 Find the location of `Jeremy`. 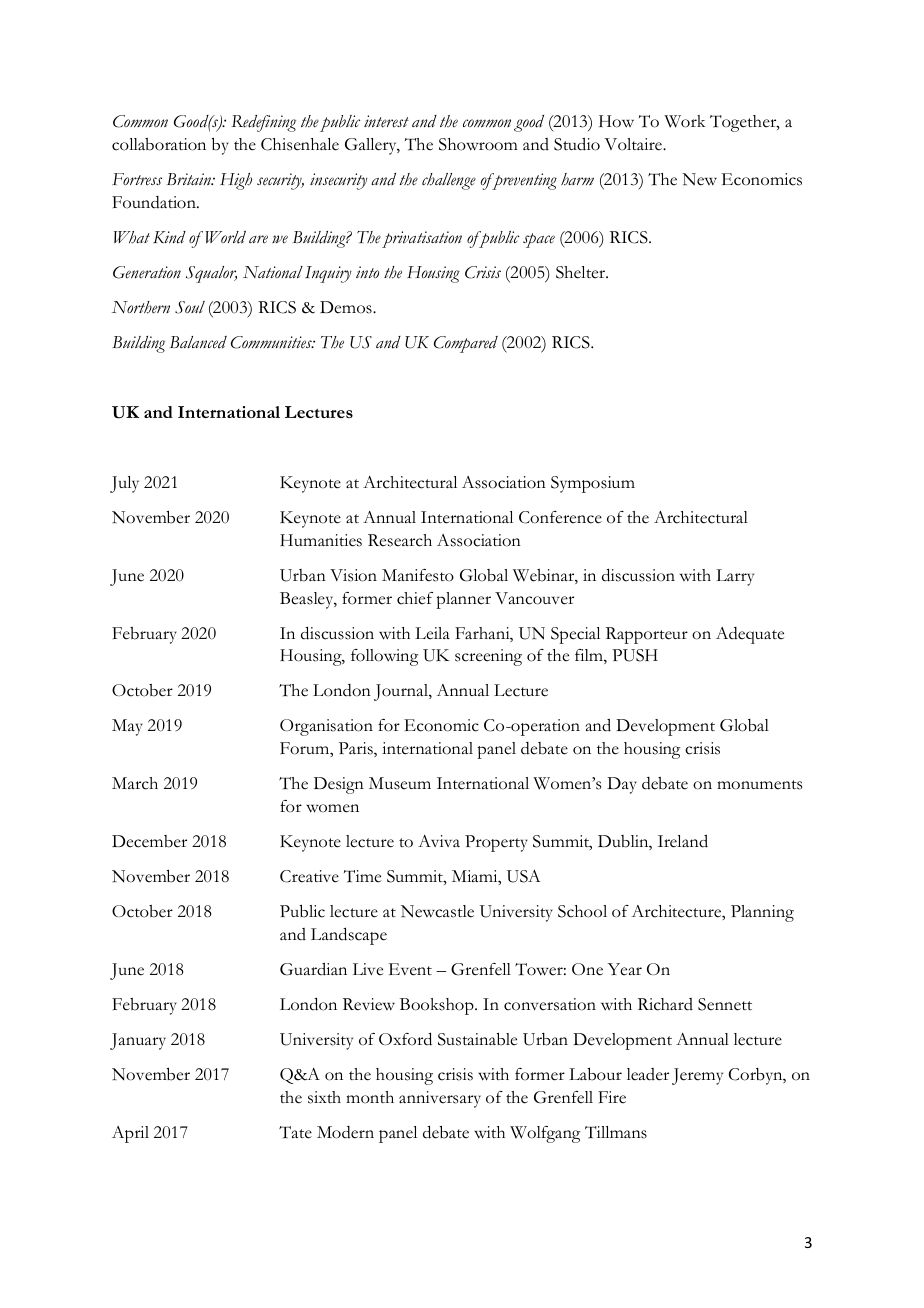

Jeremy is located at coordinates (697, 1076).
